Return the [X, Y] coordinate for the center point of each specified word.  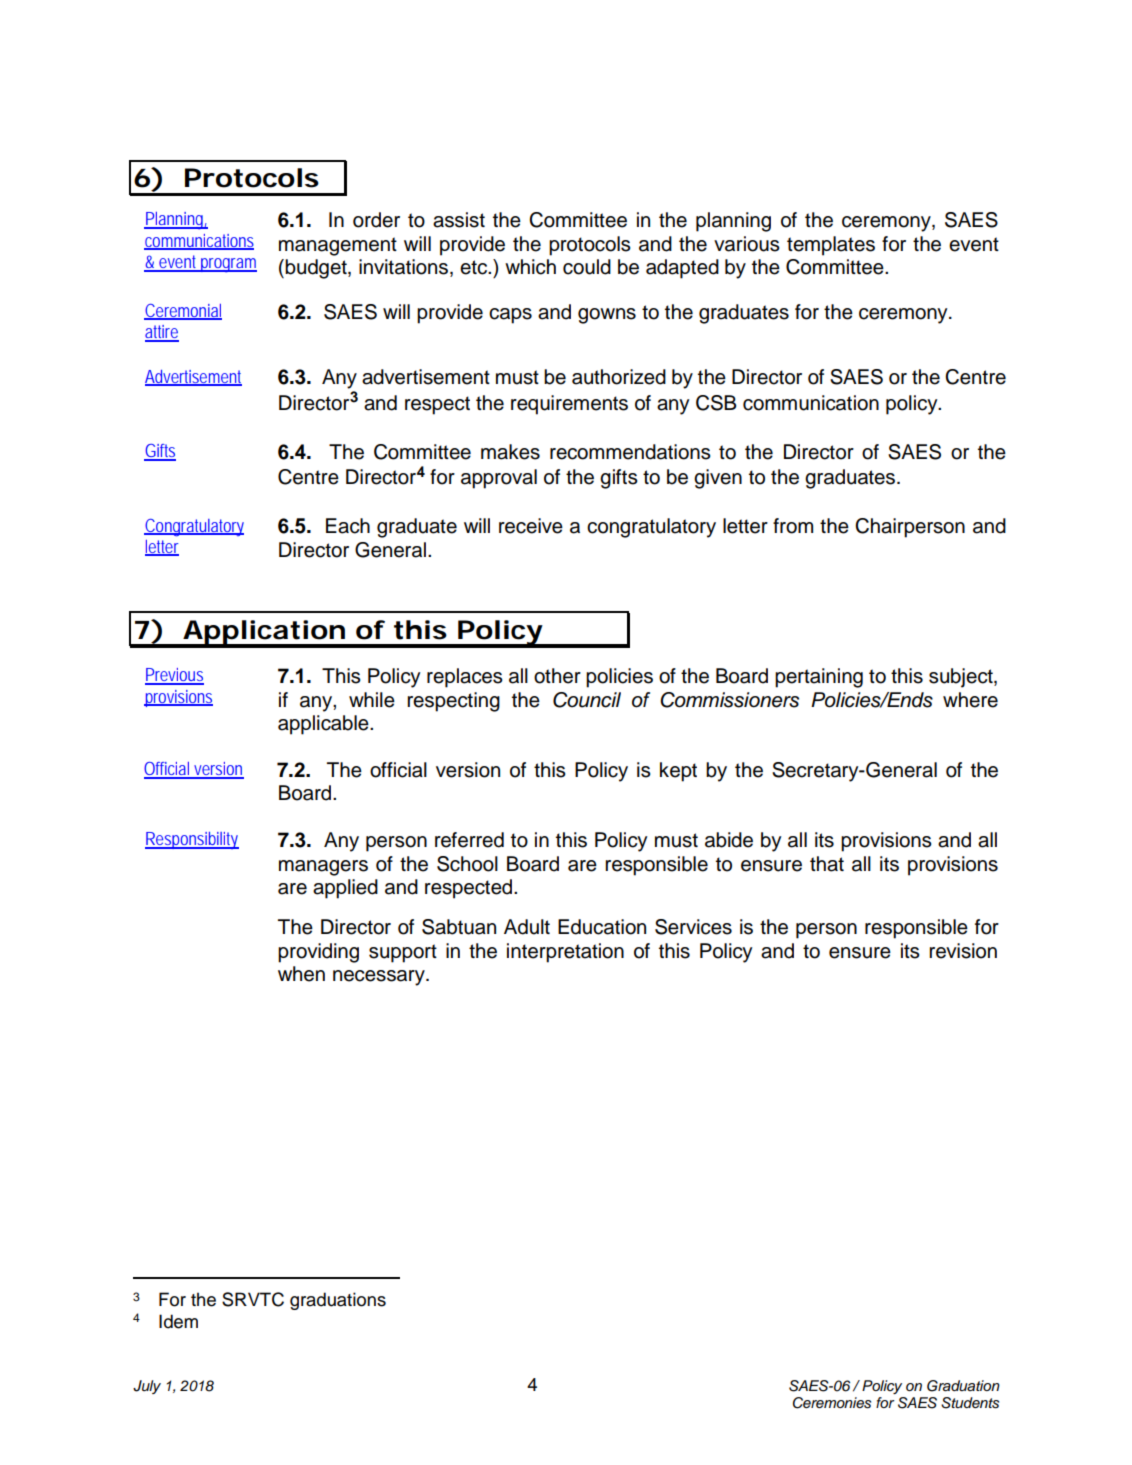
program [228, 265]
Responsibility [192, 840]
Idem [178, 1321]
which [530, 267]
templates [831, 246]
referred [469, 840]
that [827, 864]
